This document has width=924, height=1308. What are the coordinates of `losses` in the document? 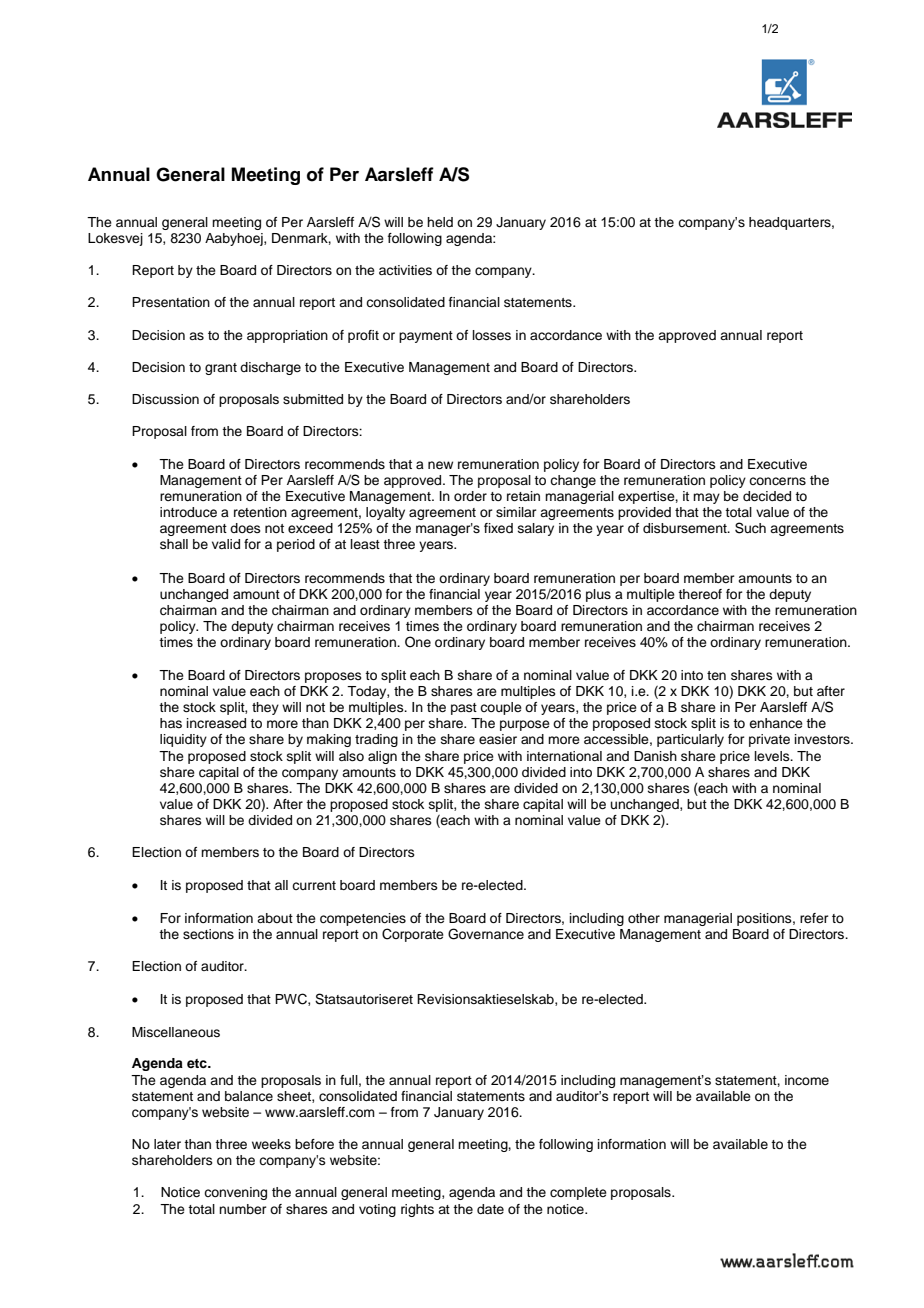 It's located at (492, 335).
